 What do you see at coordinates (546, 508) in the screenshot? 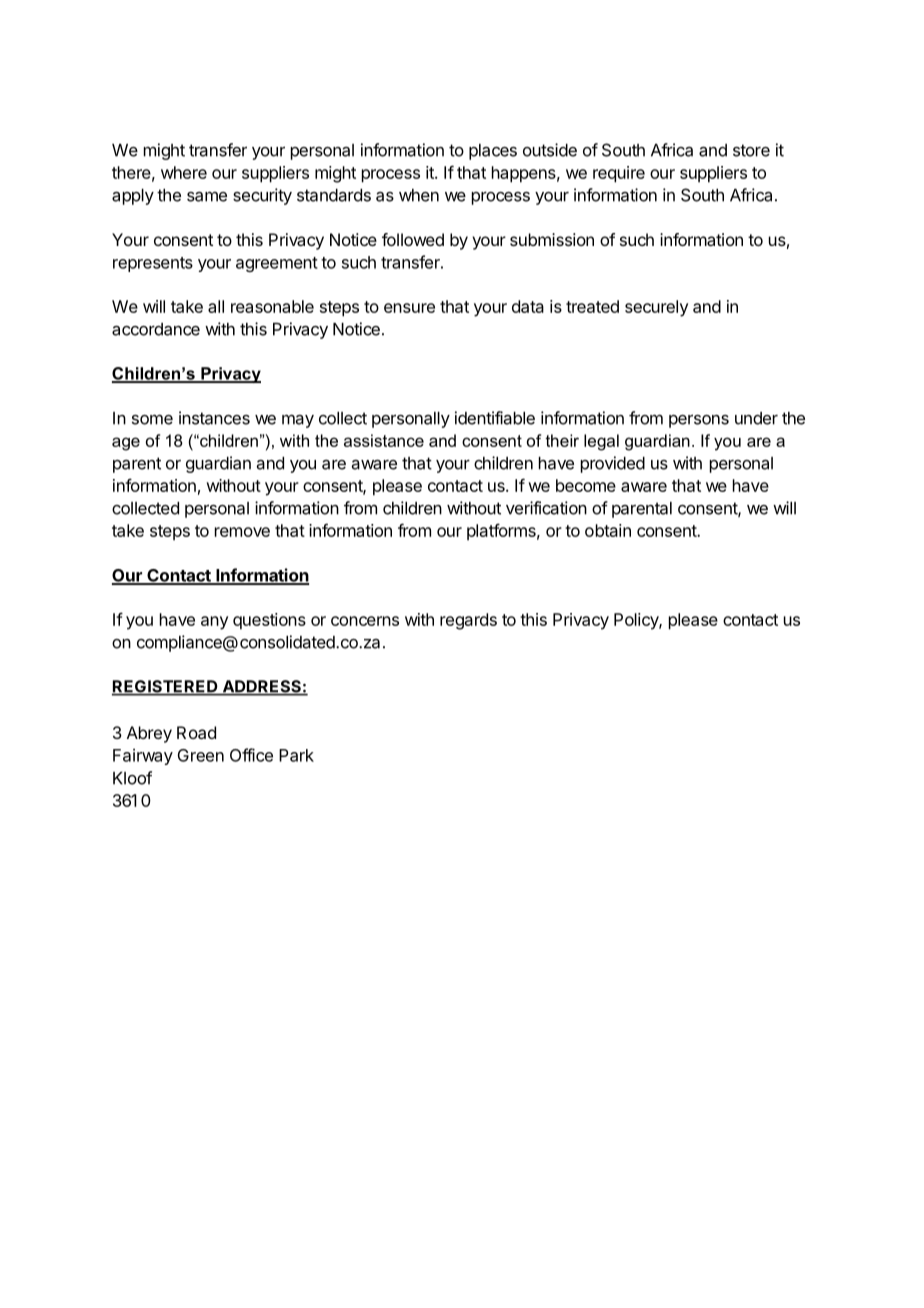
I see `verification` at bounding box center [546, 508].
